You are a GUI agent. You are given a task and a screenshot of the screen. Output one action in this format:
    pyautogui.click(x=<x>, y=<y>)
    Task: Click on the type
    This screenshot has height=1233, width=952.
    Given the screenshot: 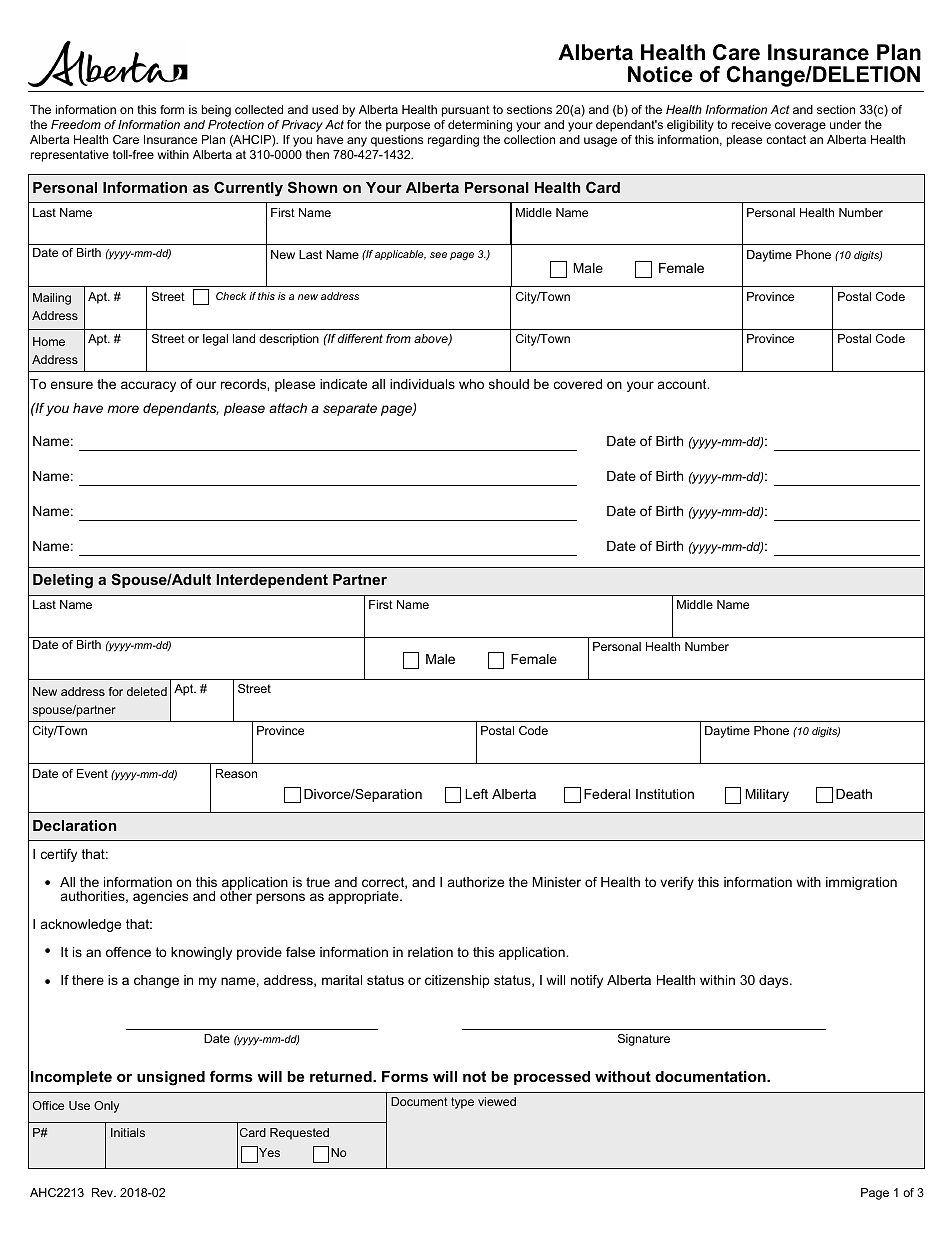 What is the action you would take?
    pyautogui.click(x=462, y=1103)
